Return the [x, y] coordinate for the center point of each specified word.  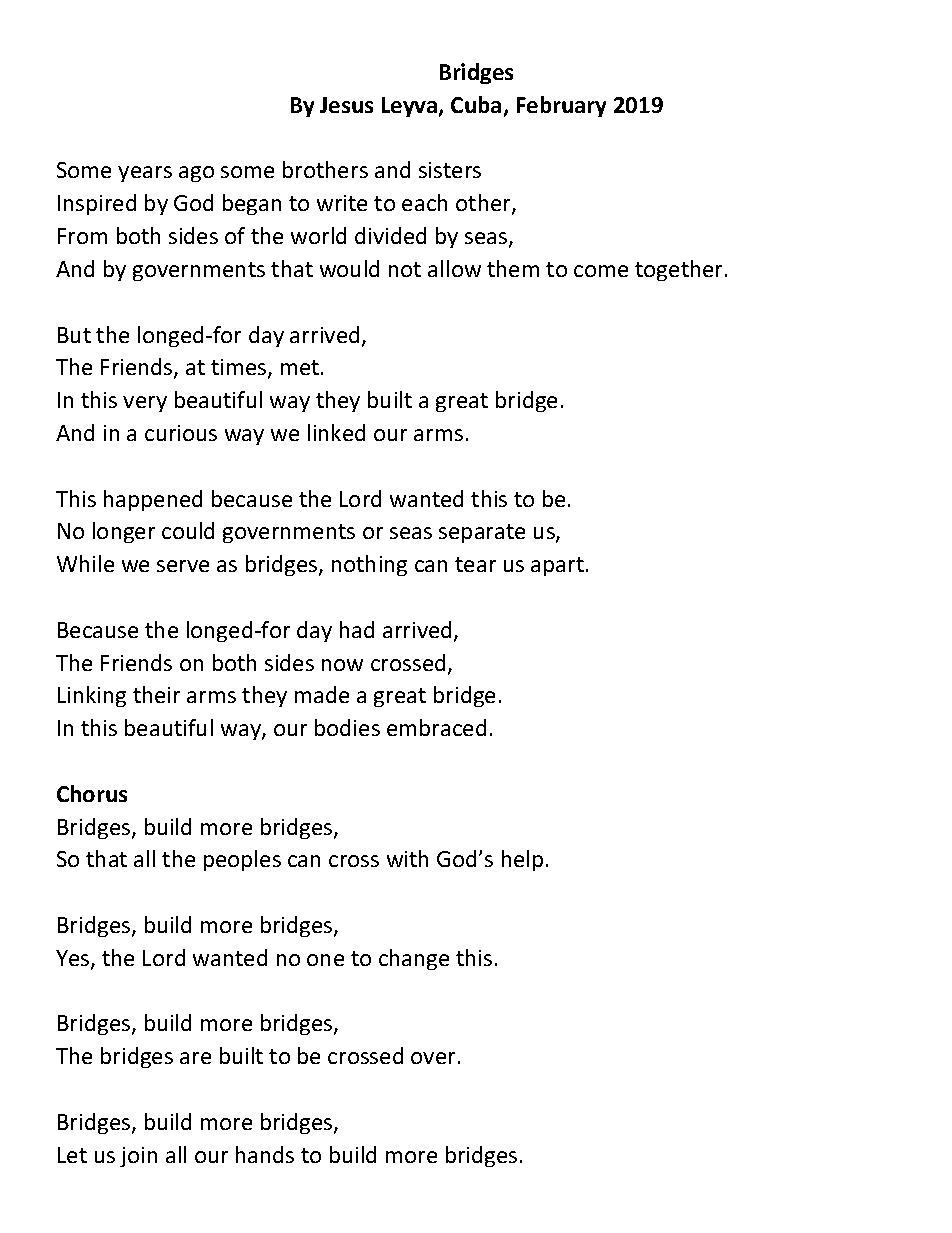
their [156, 694]
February [561, 106]
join [138, 1157]
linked [336, 432]
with [407, 858]
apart [557, 566]
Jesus [346, 105]
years [145, 174]
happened [153, 500]
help [522, 860]
